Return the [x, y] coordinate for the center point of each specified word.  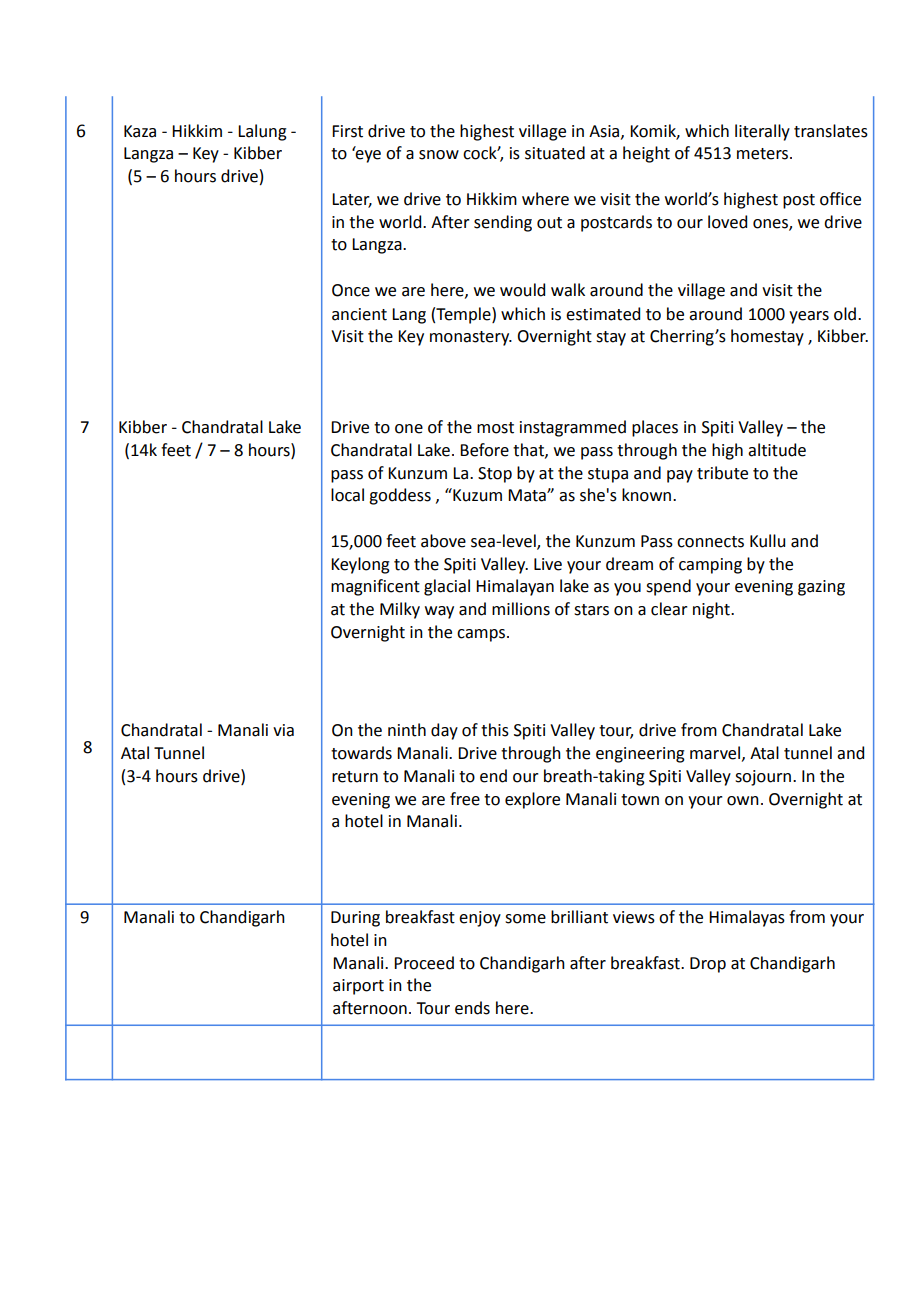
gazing [821, 588]
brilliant [579, 917]
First [347, 131]
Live [548, 564]
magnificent [375, 587]
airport [358, 987]
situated [555, 153]
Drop [708, 965]
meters [764, 154]
